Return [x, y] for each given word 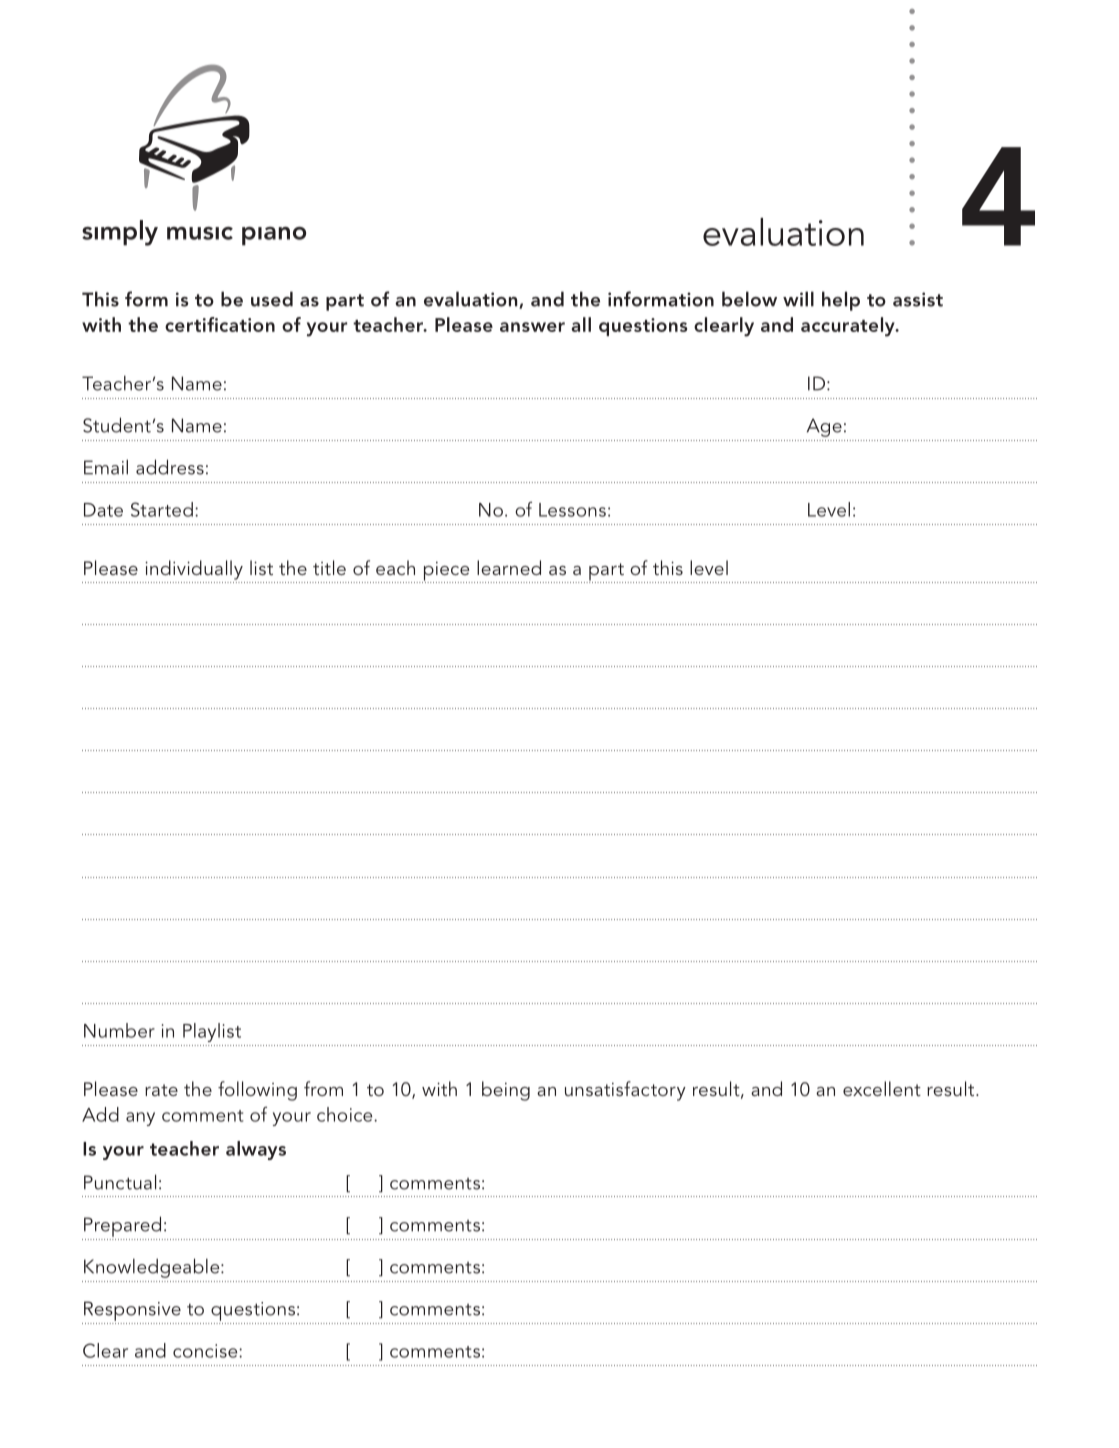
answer [532, 327]
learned [509, 567]
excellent [882, 1088]
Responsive [132, 1311]
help [841, 301]
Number [119, 1030]
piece [447, 572]
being [506, 1091]
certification [220, 324]
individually [194, 570]
